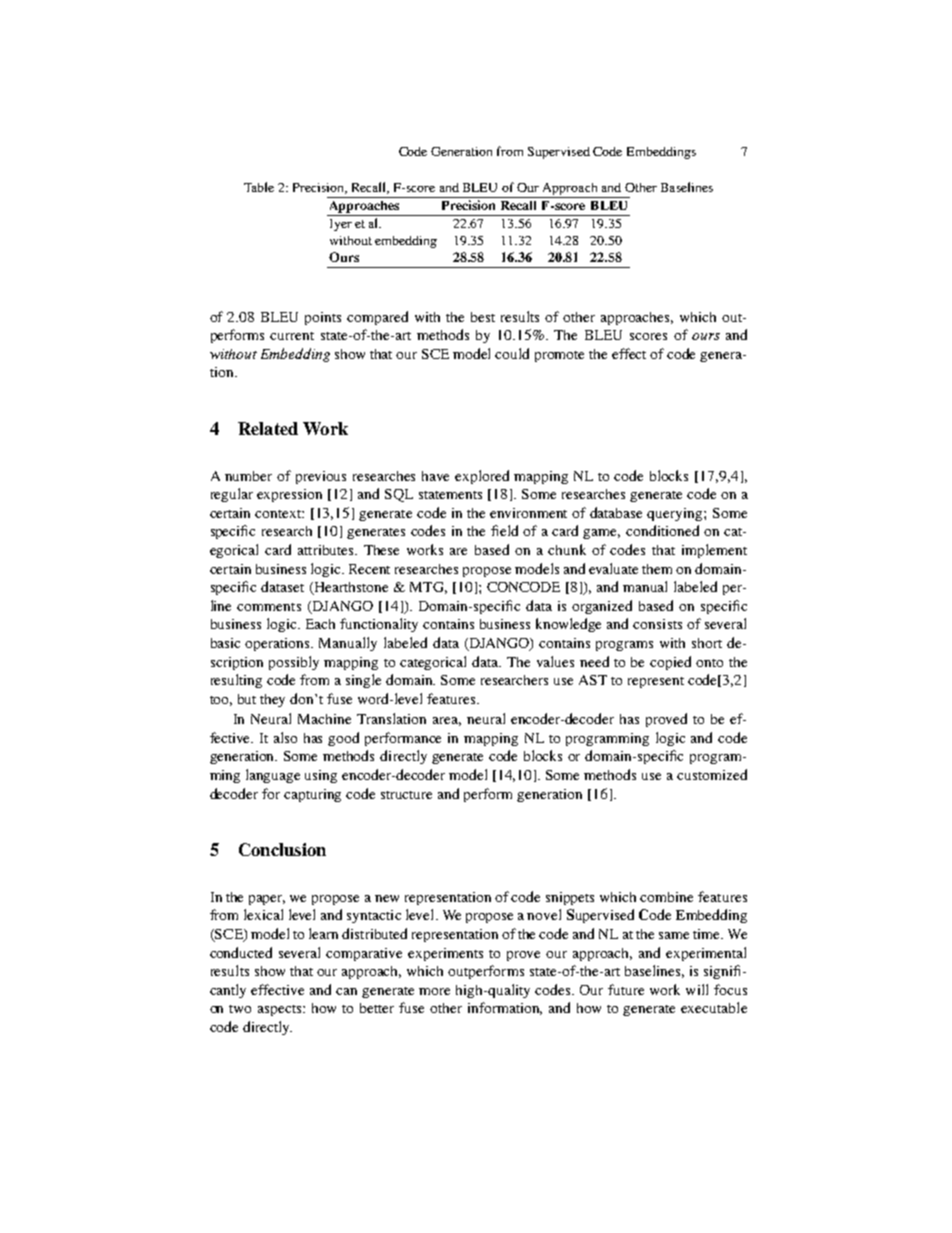 The height and width of the screenshot is (1233, 952). I want to click on best, so click(483, 317).
